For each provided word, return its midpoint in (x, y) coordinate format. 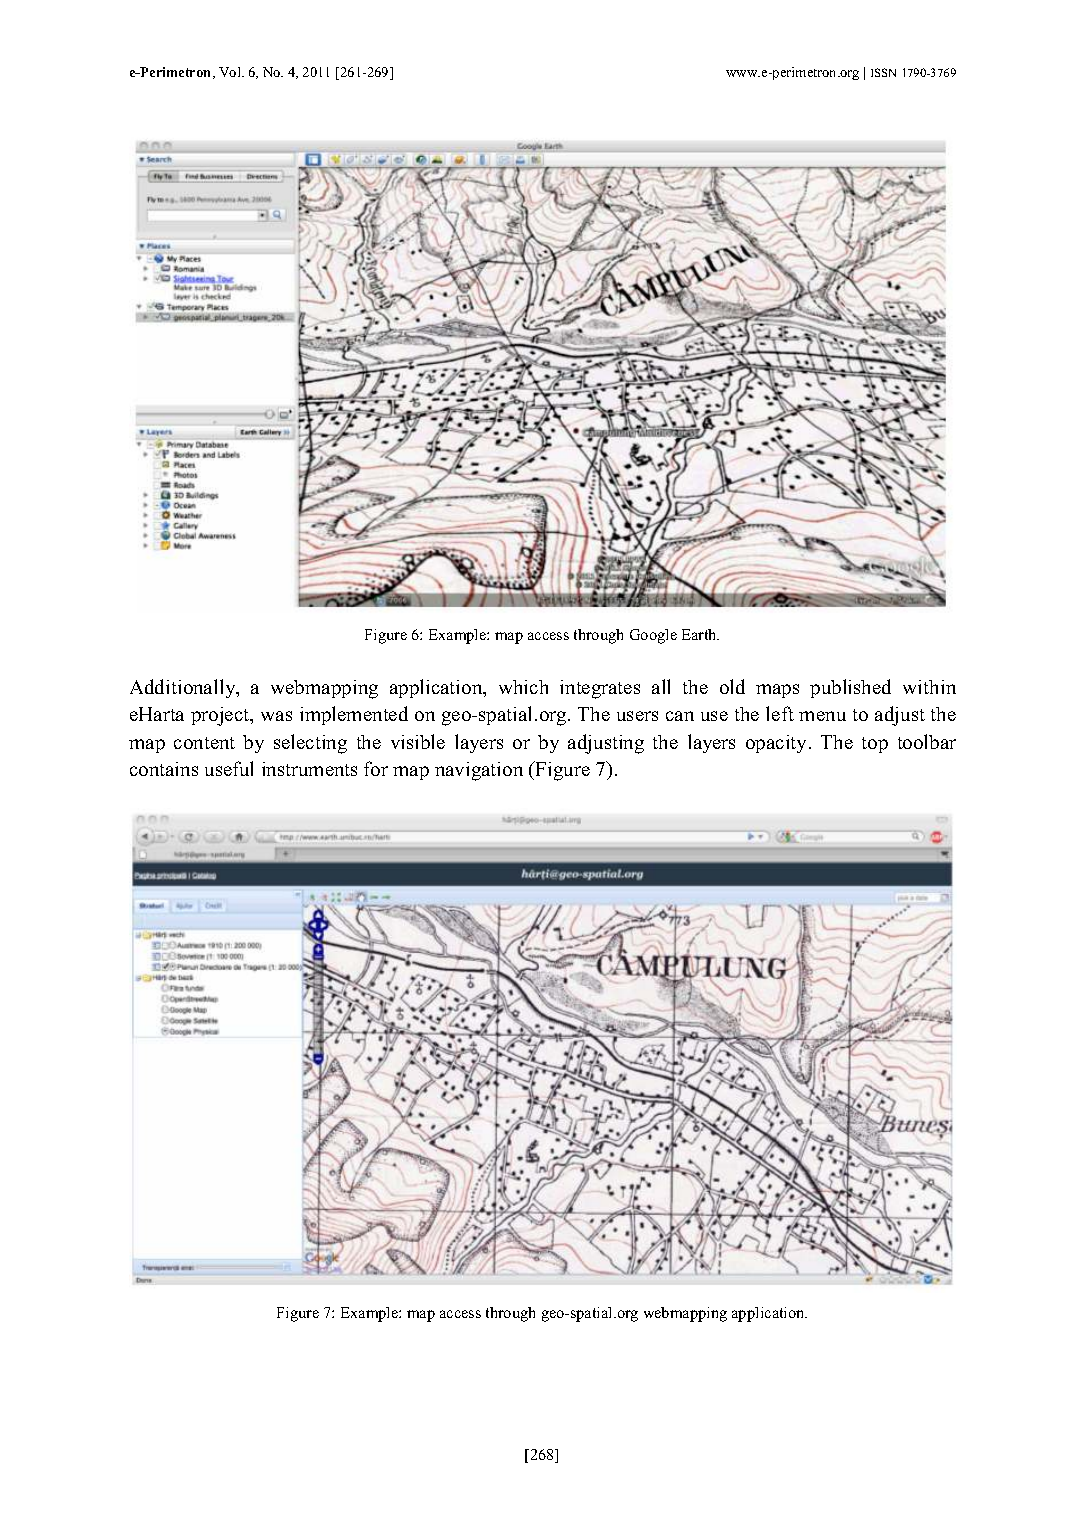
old (732, 686)
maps (777, 691)
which (523, 687)
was (276, 716)
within (929, 687)
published (850, 688)
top (875, 745)
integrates (600, 689)
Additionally (184, 688)
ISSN (883, 72)
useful (229, 768)
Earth (700, 634)
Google (653, 636)
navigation (479, 771)
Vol (231, 72)
